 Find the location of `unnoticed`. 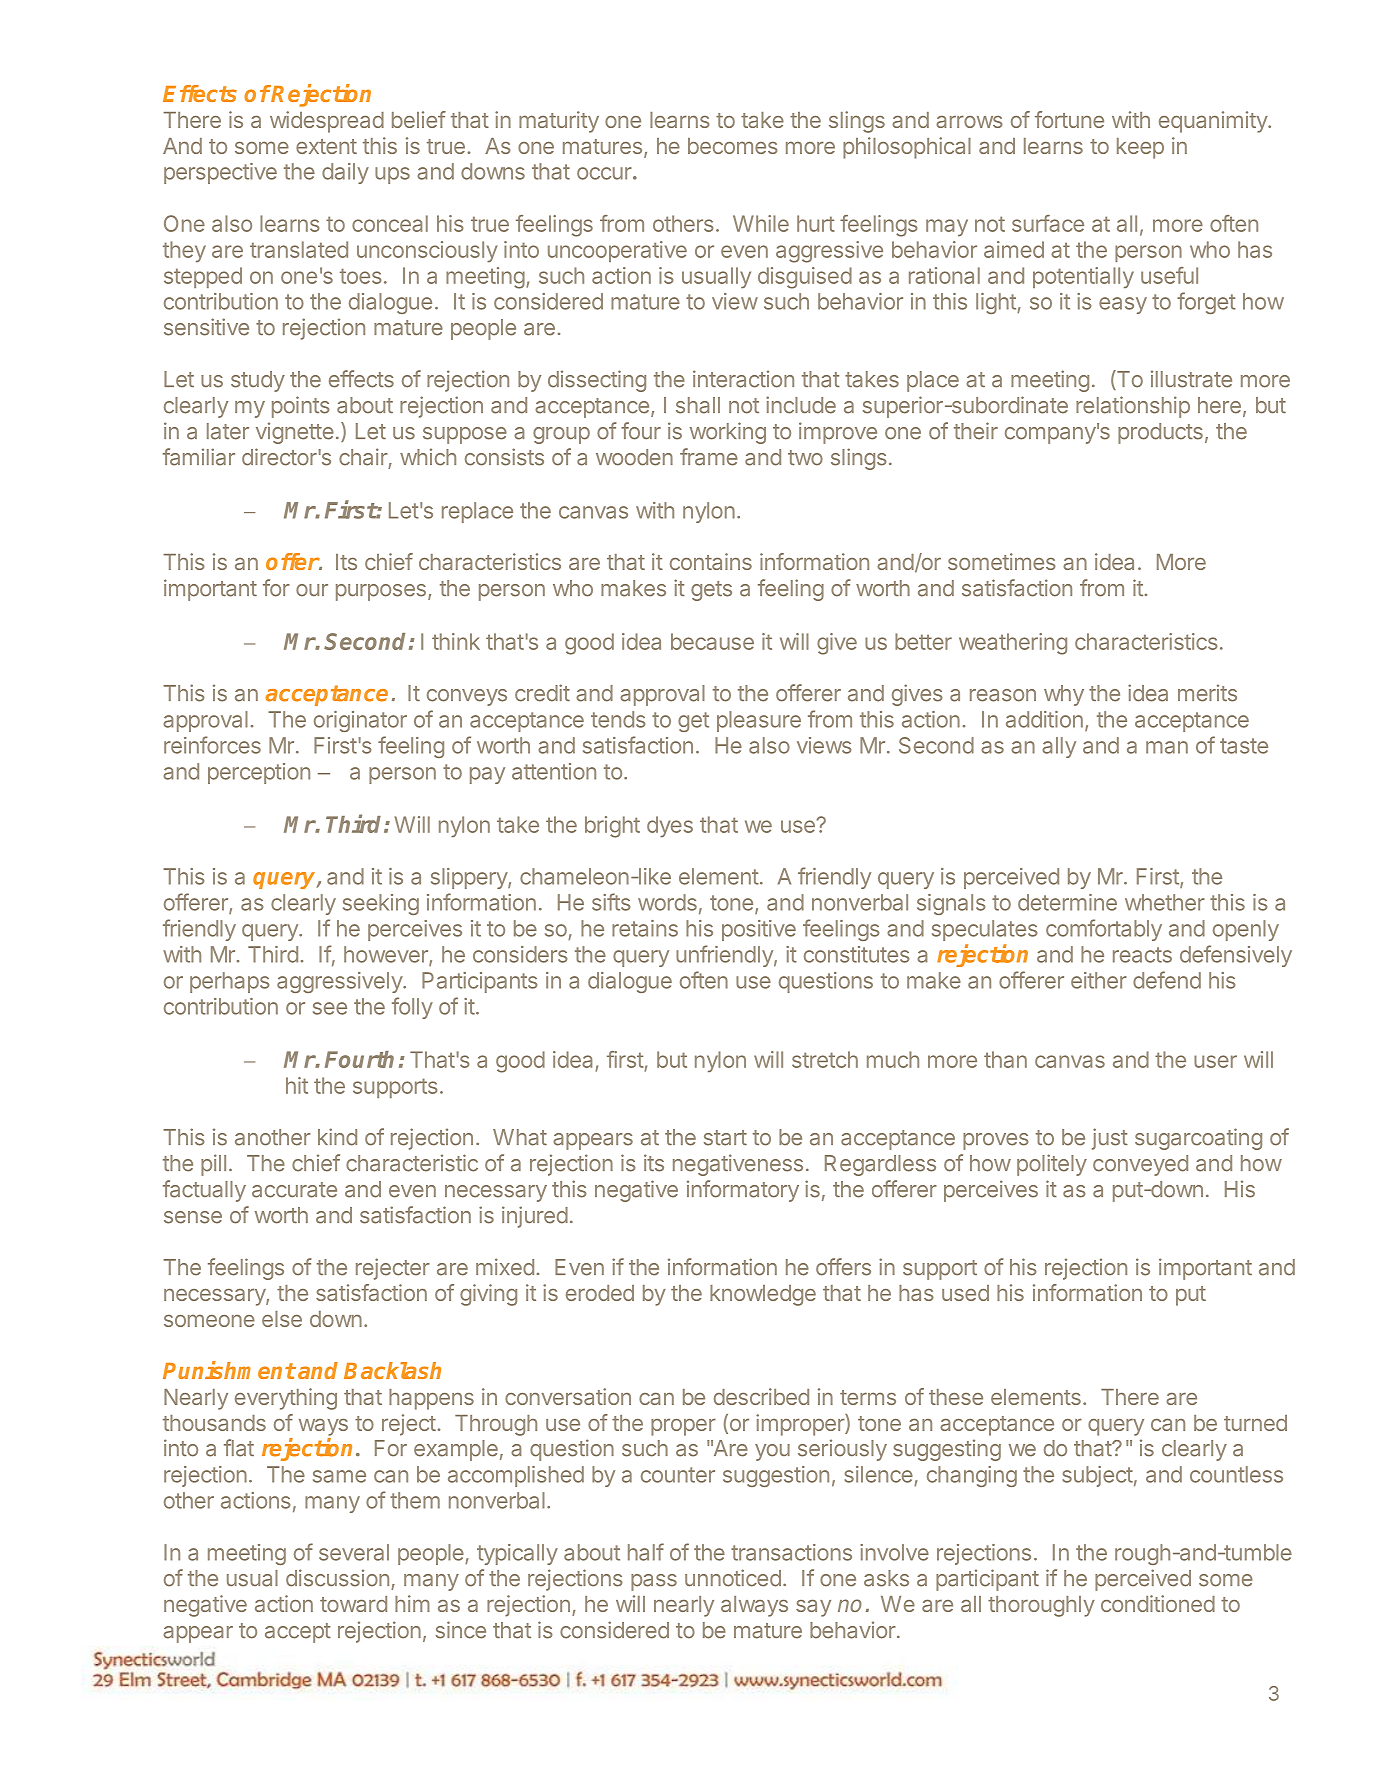

unnoticed is located at coordinates (733, 1578).
